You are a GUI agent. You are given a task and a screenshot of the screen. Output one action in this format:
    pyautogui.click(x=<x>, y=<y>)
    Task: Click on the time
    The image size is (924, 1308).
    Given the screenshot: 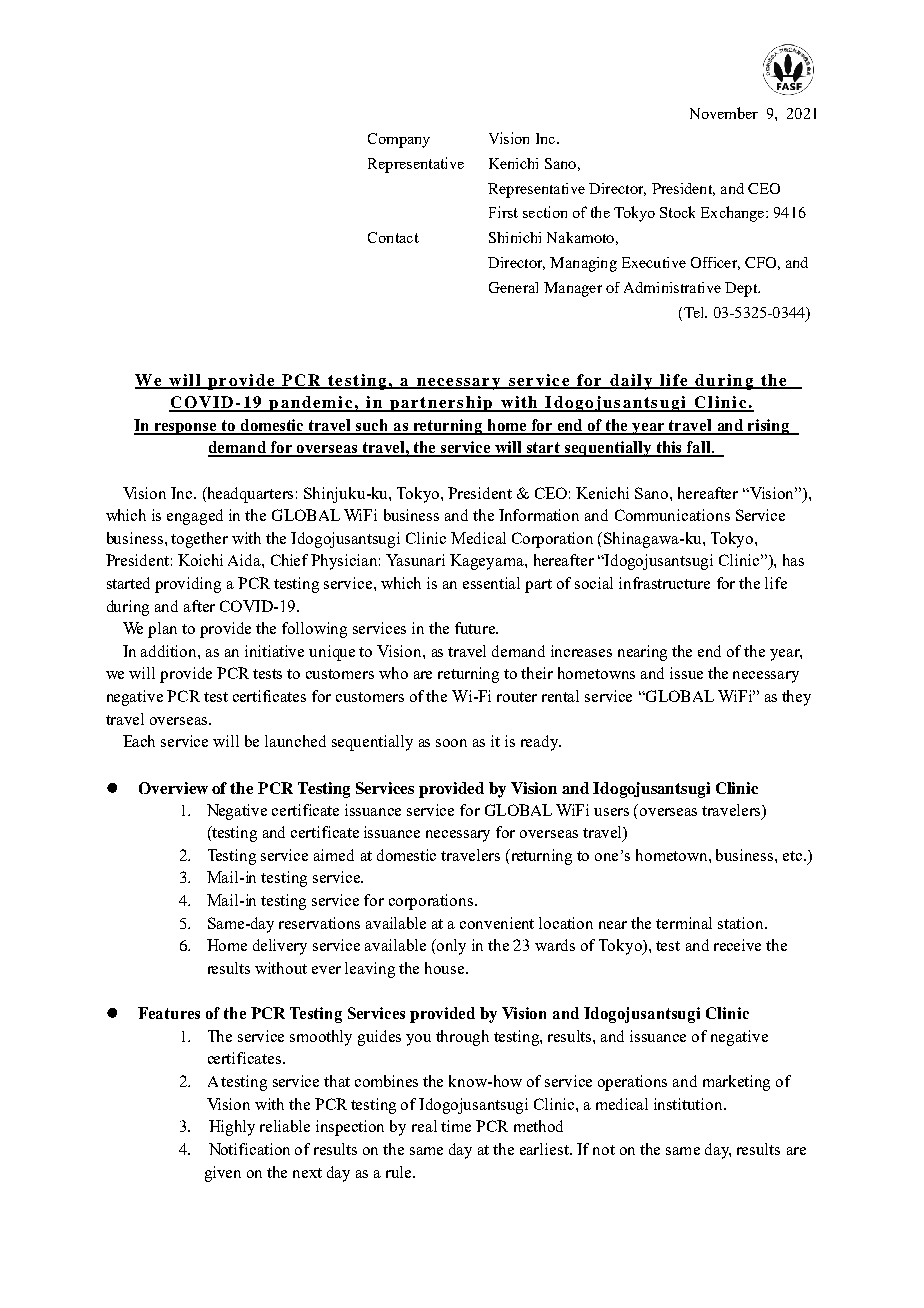 What is the action you would take?
    pyautogui.click(x=456, y=1126)
